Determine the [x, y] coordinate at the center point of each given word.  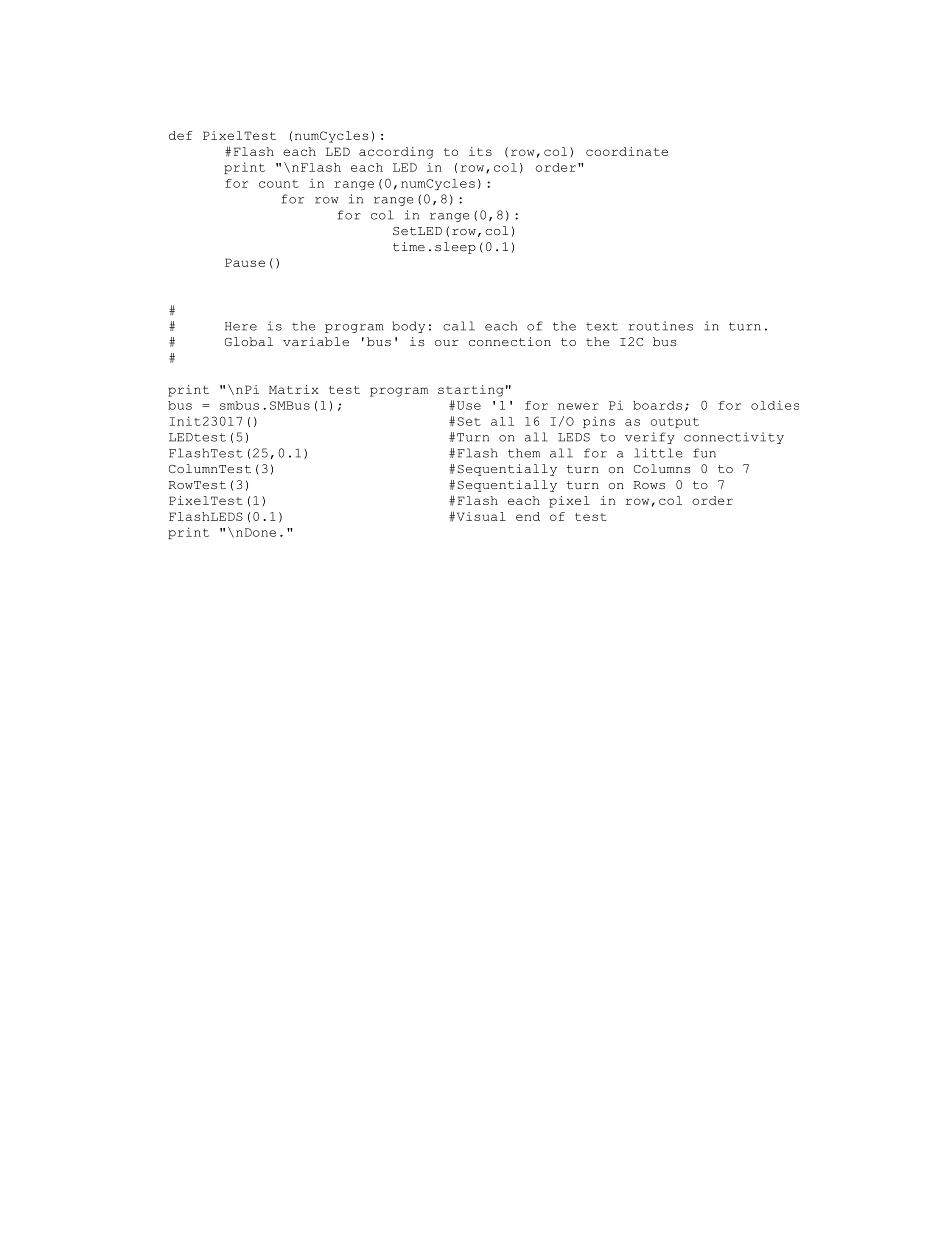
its [480, 151]
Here [241, 326]
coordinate [627, 151]
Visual [480, 516]
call [459, 326]
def [180, 135]
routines [661, 326]
